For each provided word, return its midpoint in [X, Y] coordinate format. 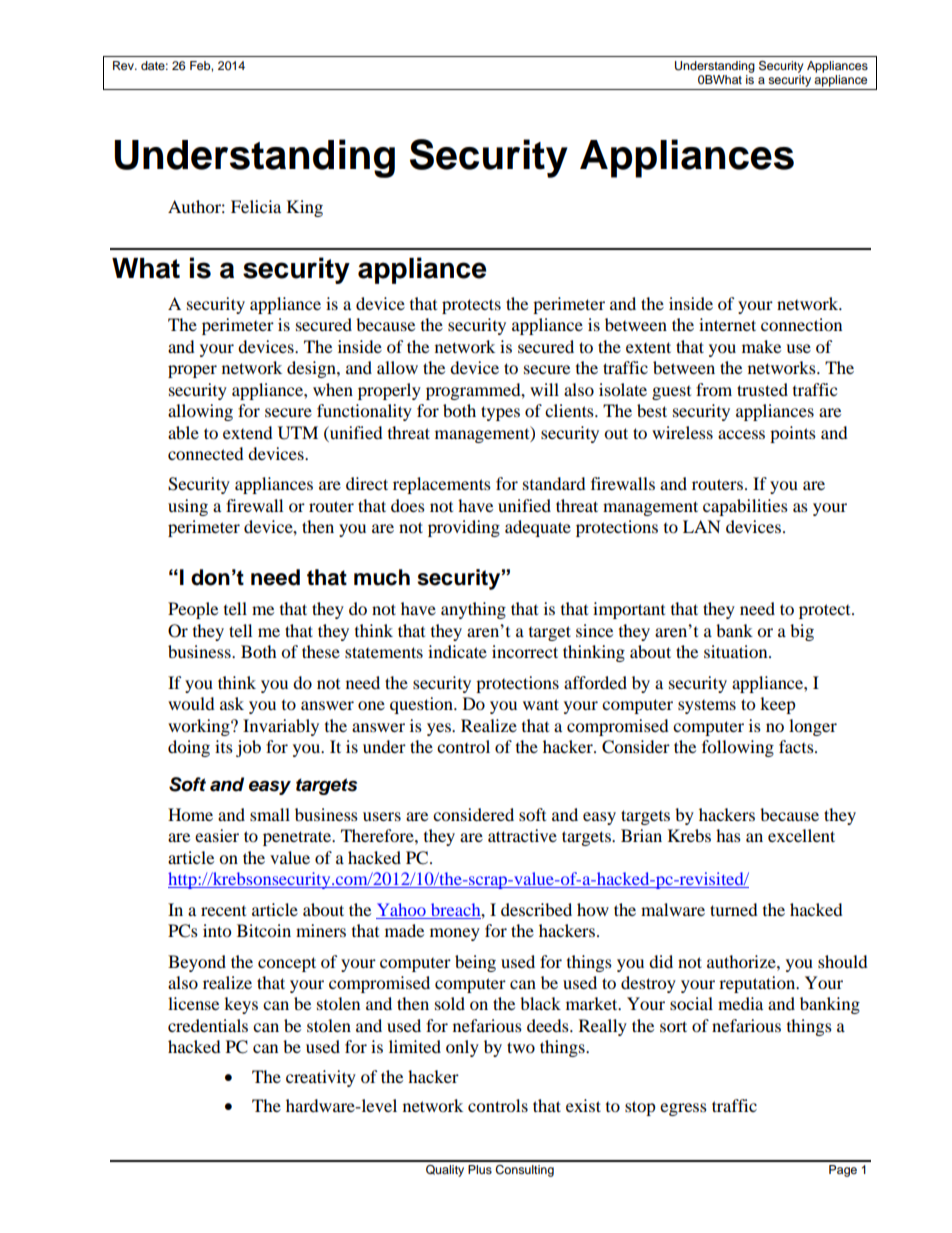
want [541, 704]
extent [648, 347]
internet [727, 324]
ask [232, 703]
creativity [321, 1078]
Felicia [256, 206]
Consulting [524, 1171]
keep [778, 705]
